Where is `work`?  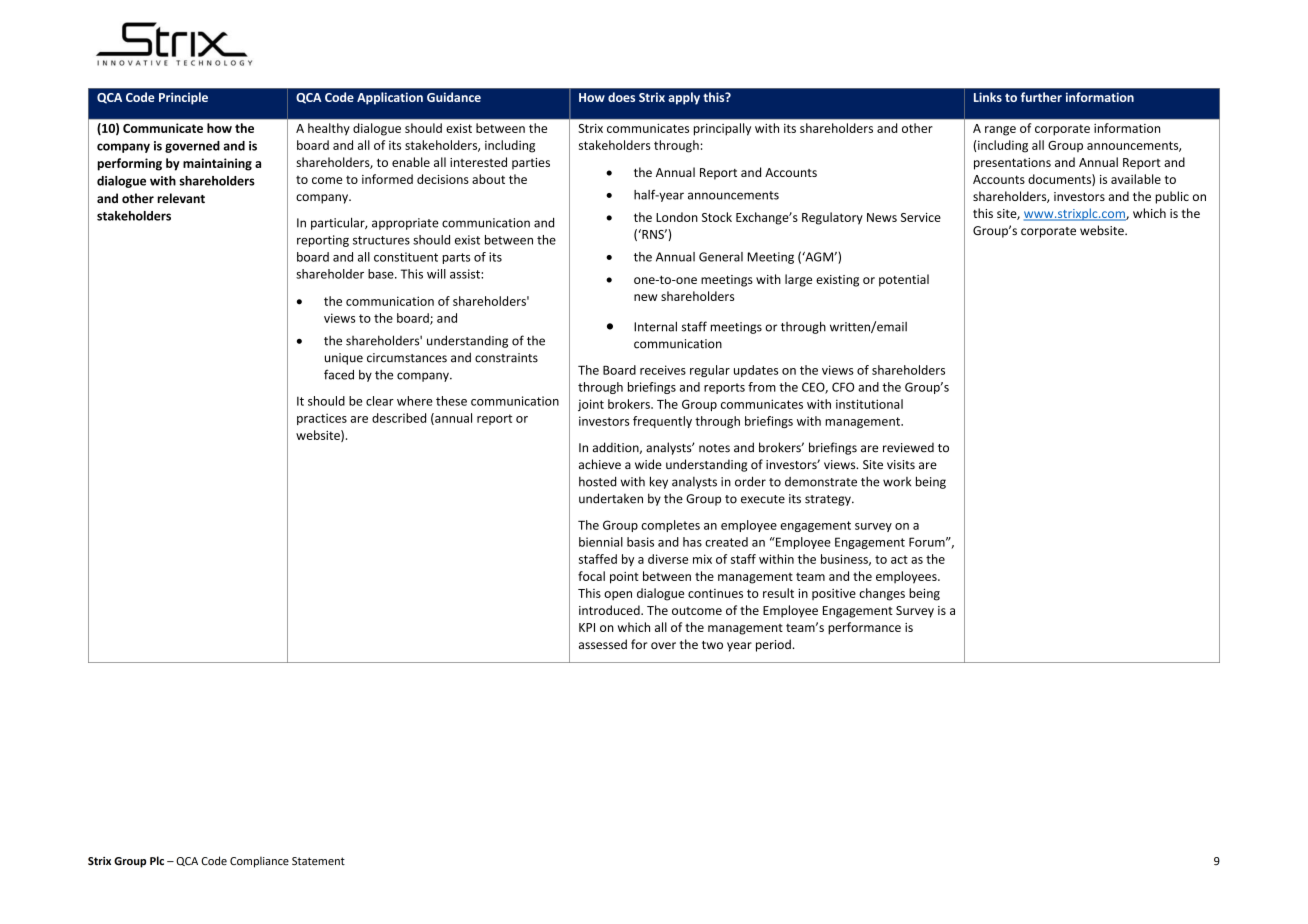
work is located at coordinates (897, 482).
